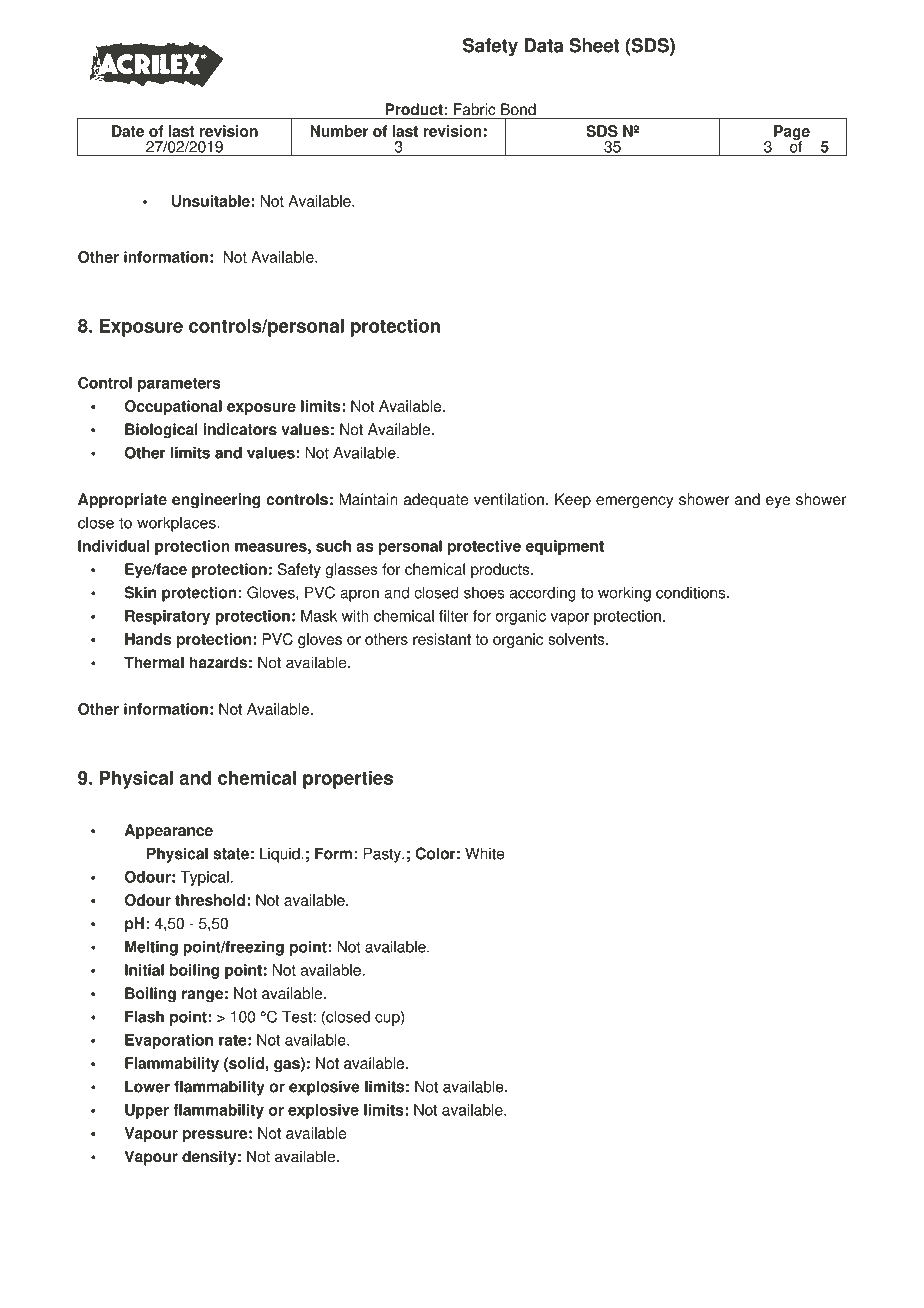 The height and width of the page is (1308, 924). Describe the element at coordinates (573, 501) in the page. I see `Keep` at that location.
